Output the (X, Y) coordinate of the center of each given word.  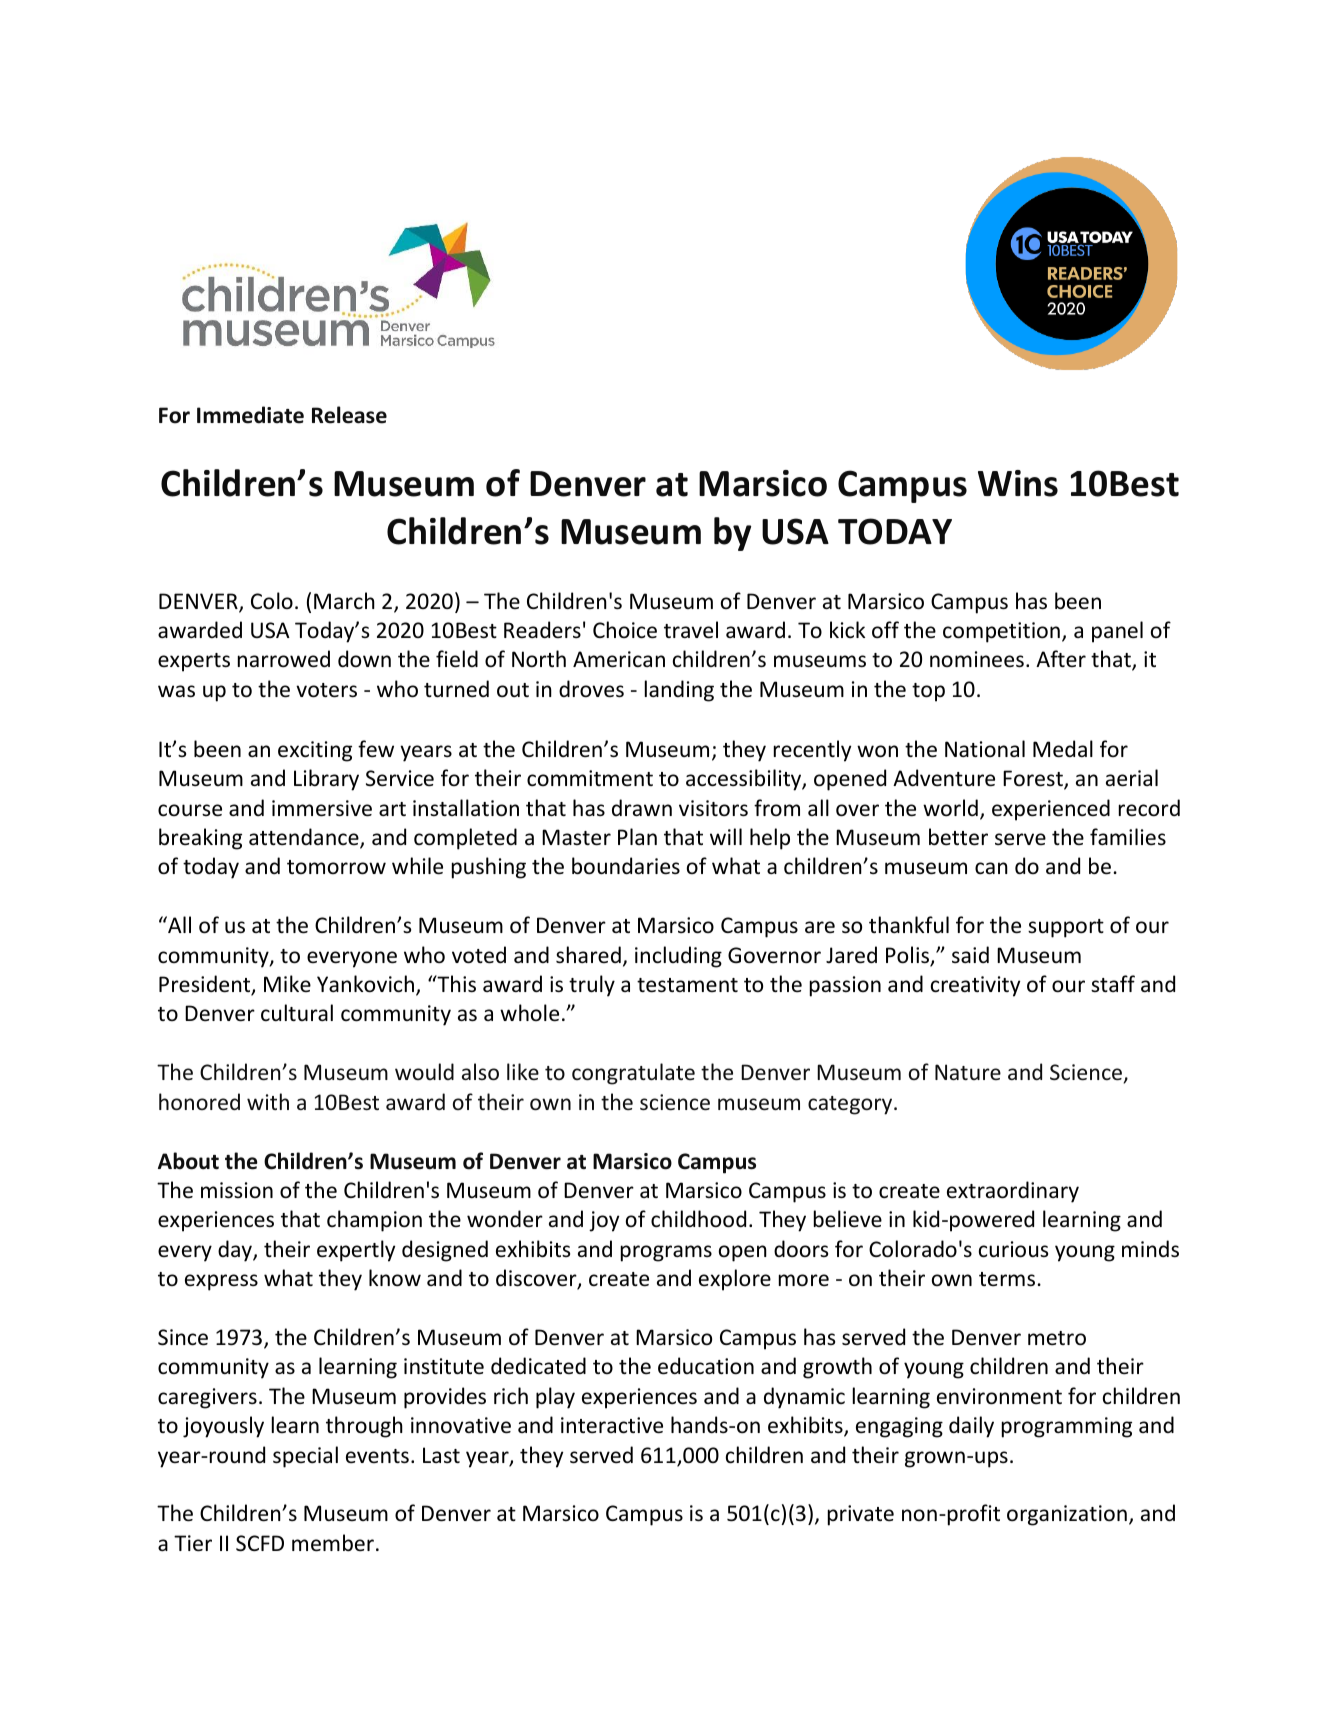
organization (1067, 1515)
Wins (1018, 483)
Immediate (250, 415)
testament (687, 985)
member (333, 1543)
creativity (975, 986)
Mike (287, 983)
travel (691, 630)
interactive (612, 1425)
